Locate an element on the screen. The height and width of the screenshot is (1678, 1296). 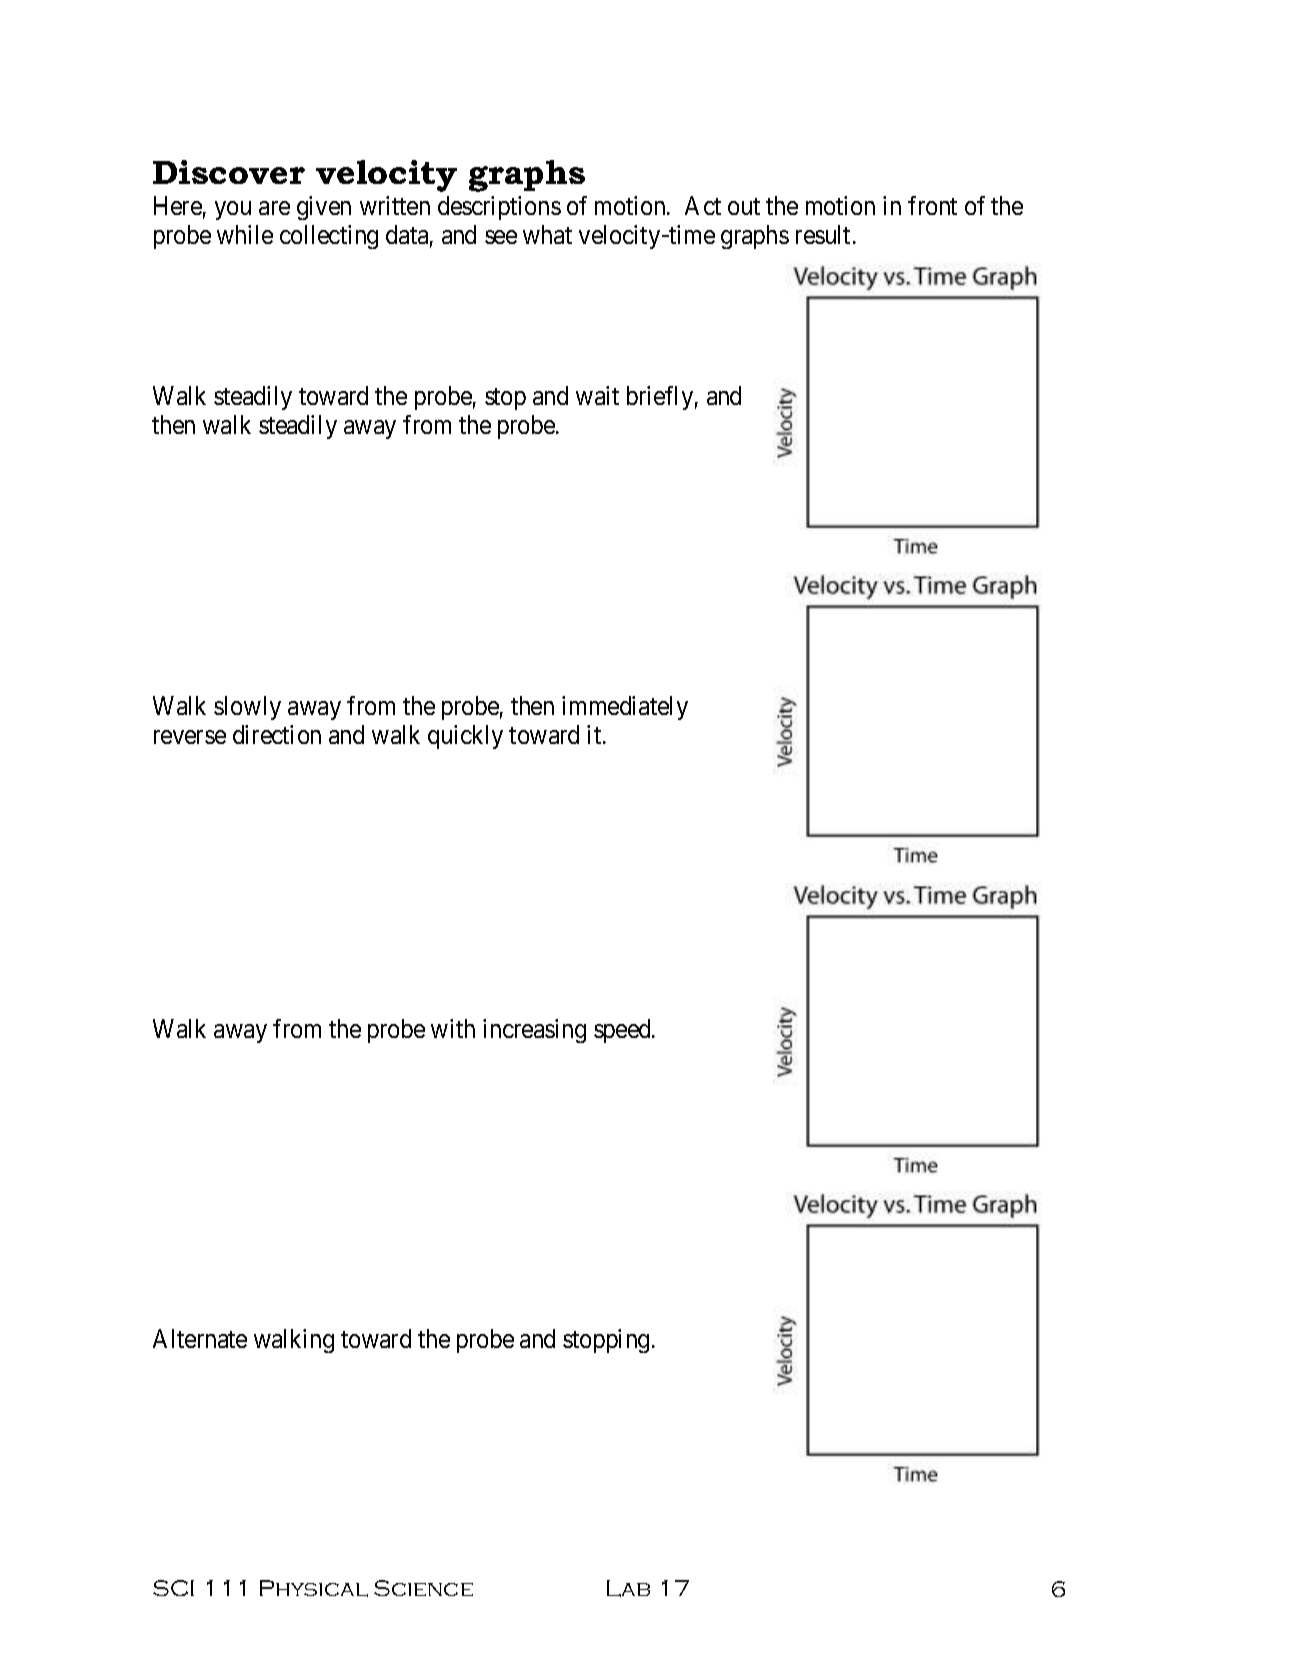
increasing is located at coordinates (534, 1031).
